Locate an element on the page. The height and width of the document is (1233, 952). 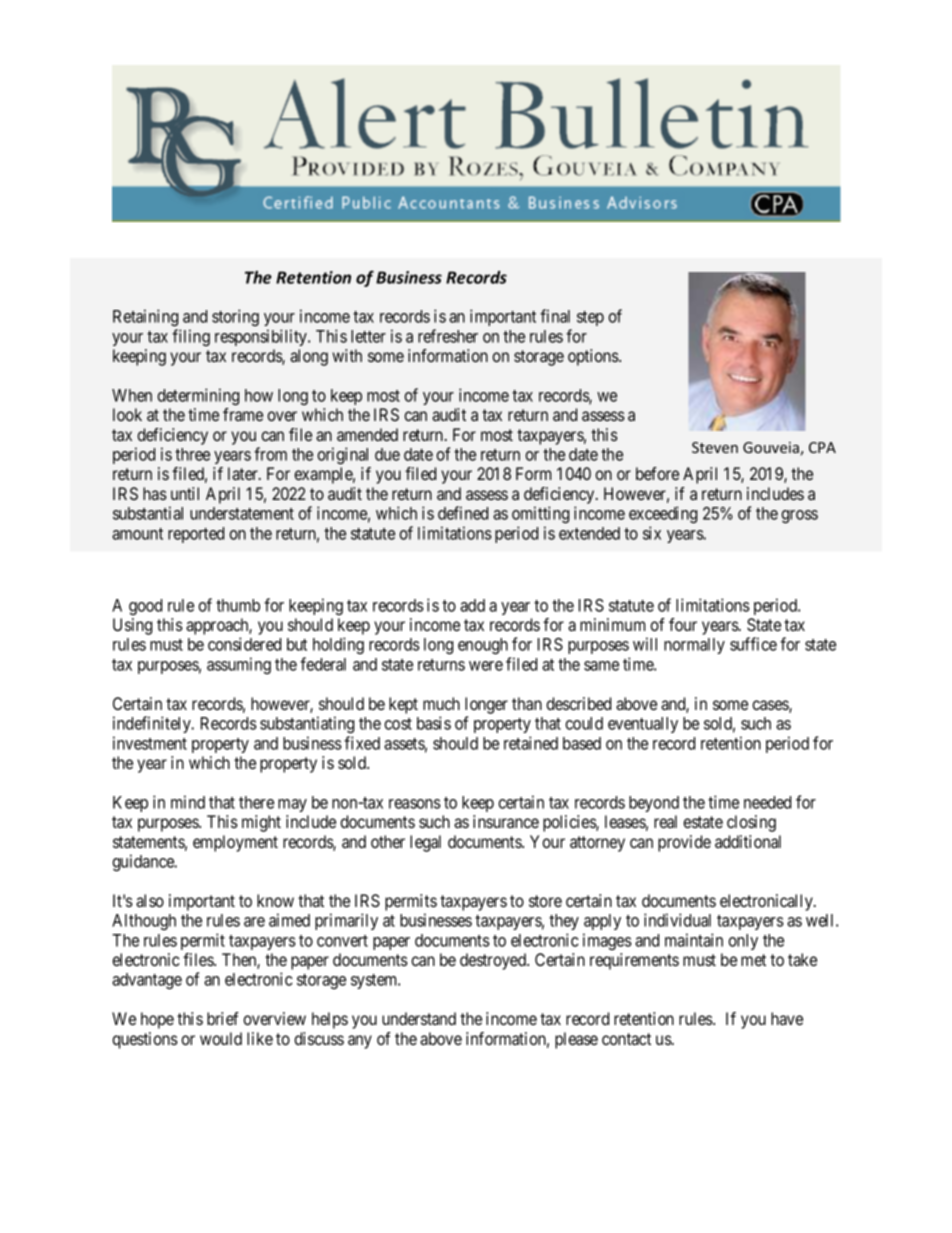
brief is located at coordinates (223, 1018).
